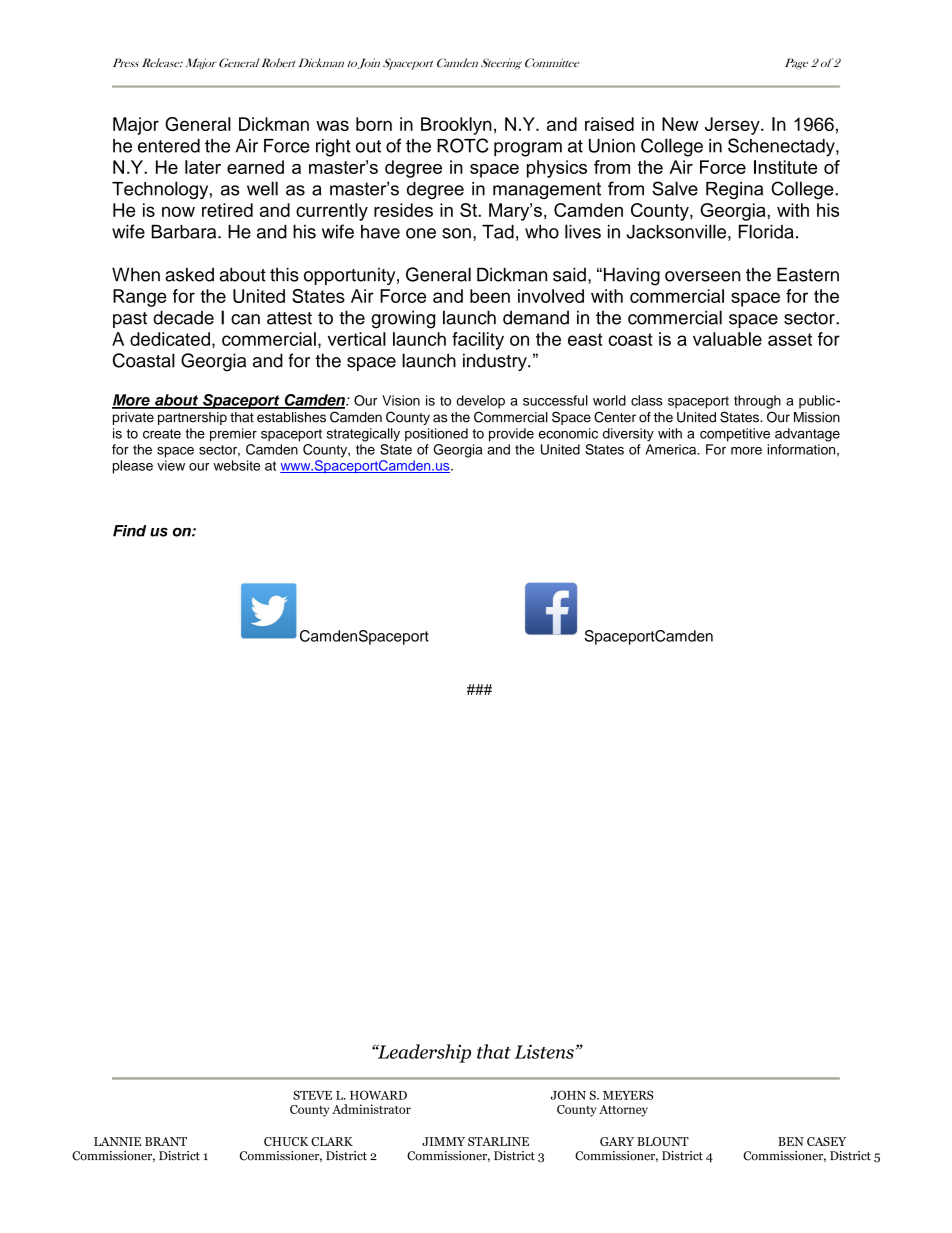 The height and width of the document is (1233, 952). Describe the element at coordinates (511, 435) in the document. I see `provide` at that location.
